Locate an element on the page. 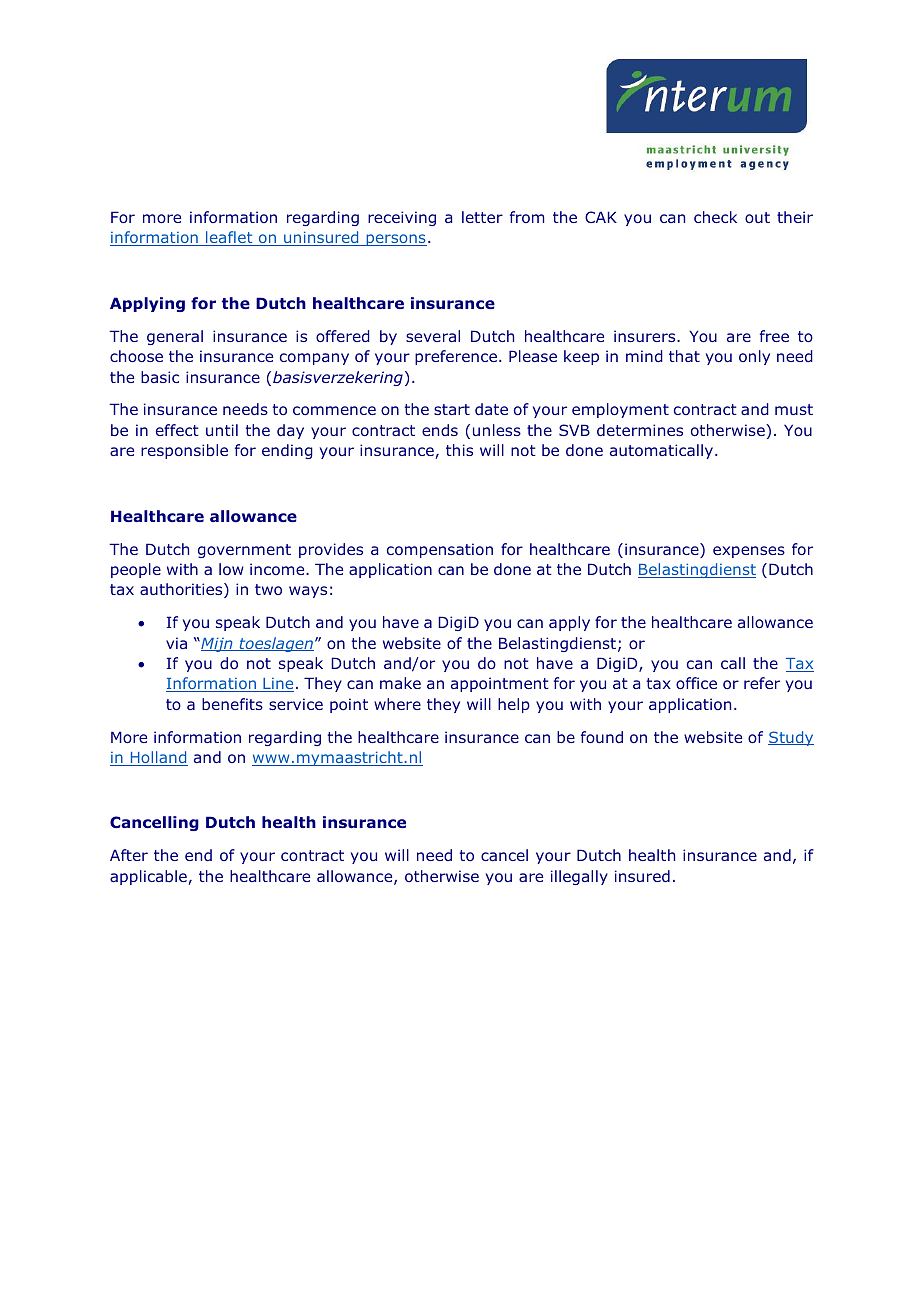 The image size is (924, 1308). help is located at coordinates (514, 705).
